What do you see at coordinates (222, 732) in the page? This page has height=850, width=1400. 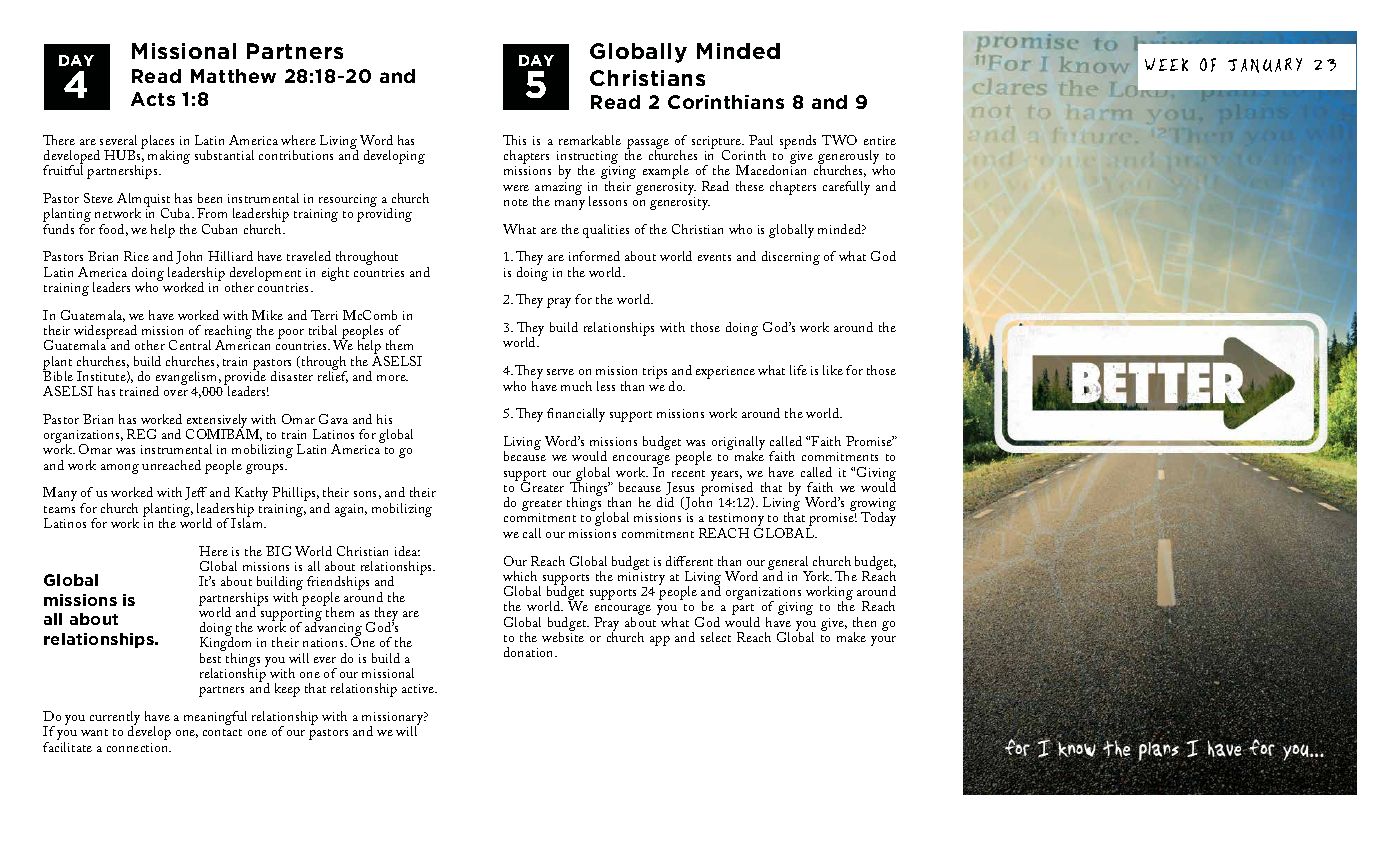 I see `contact` at bounding box center [222, 732].
